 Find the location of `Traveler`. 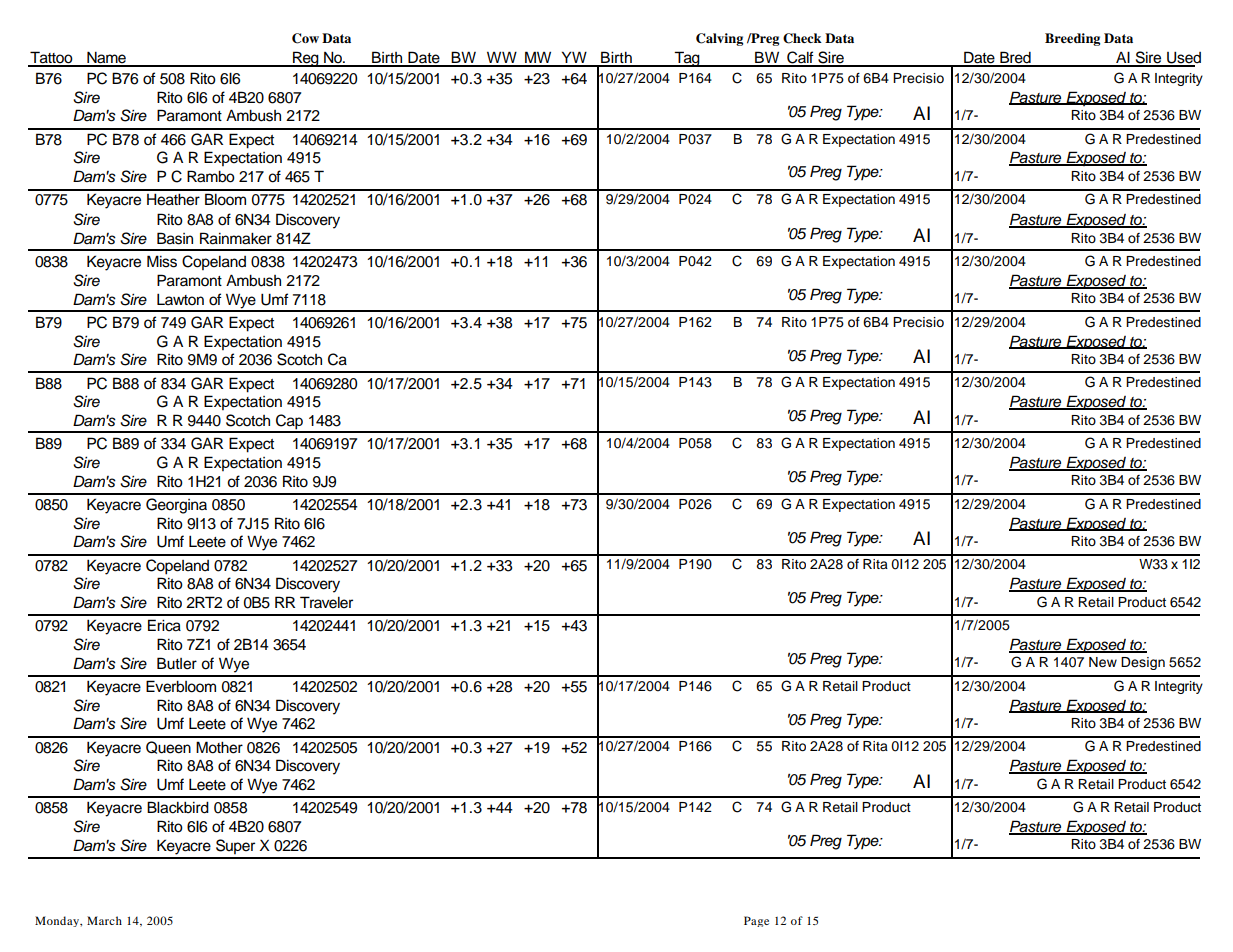

Traveler is located at coordinates (326, 602).
